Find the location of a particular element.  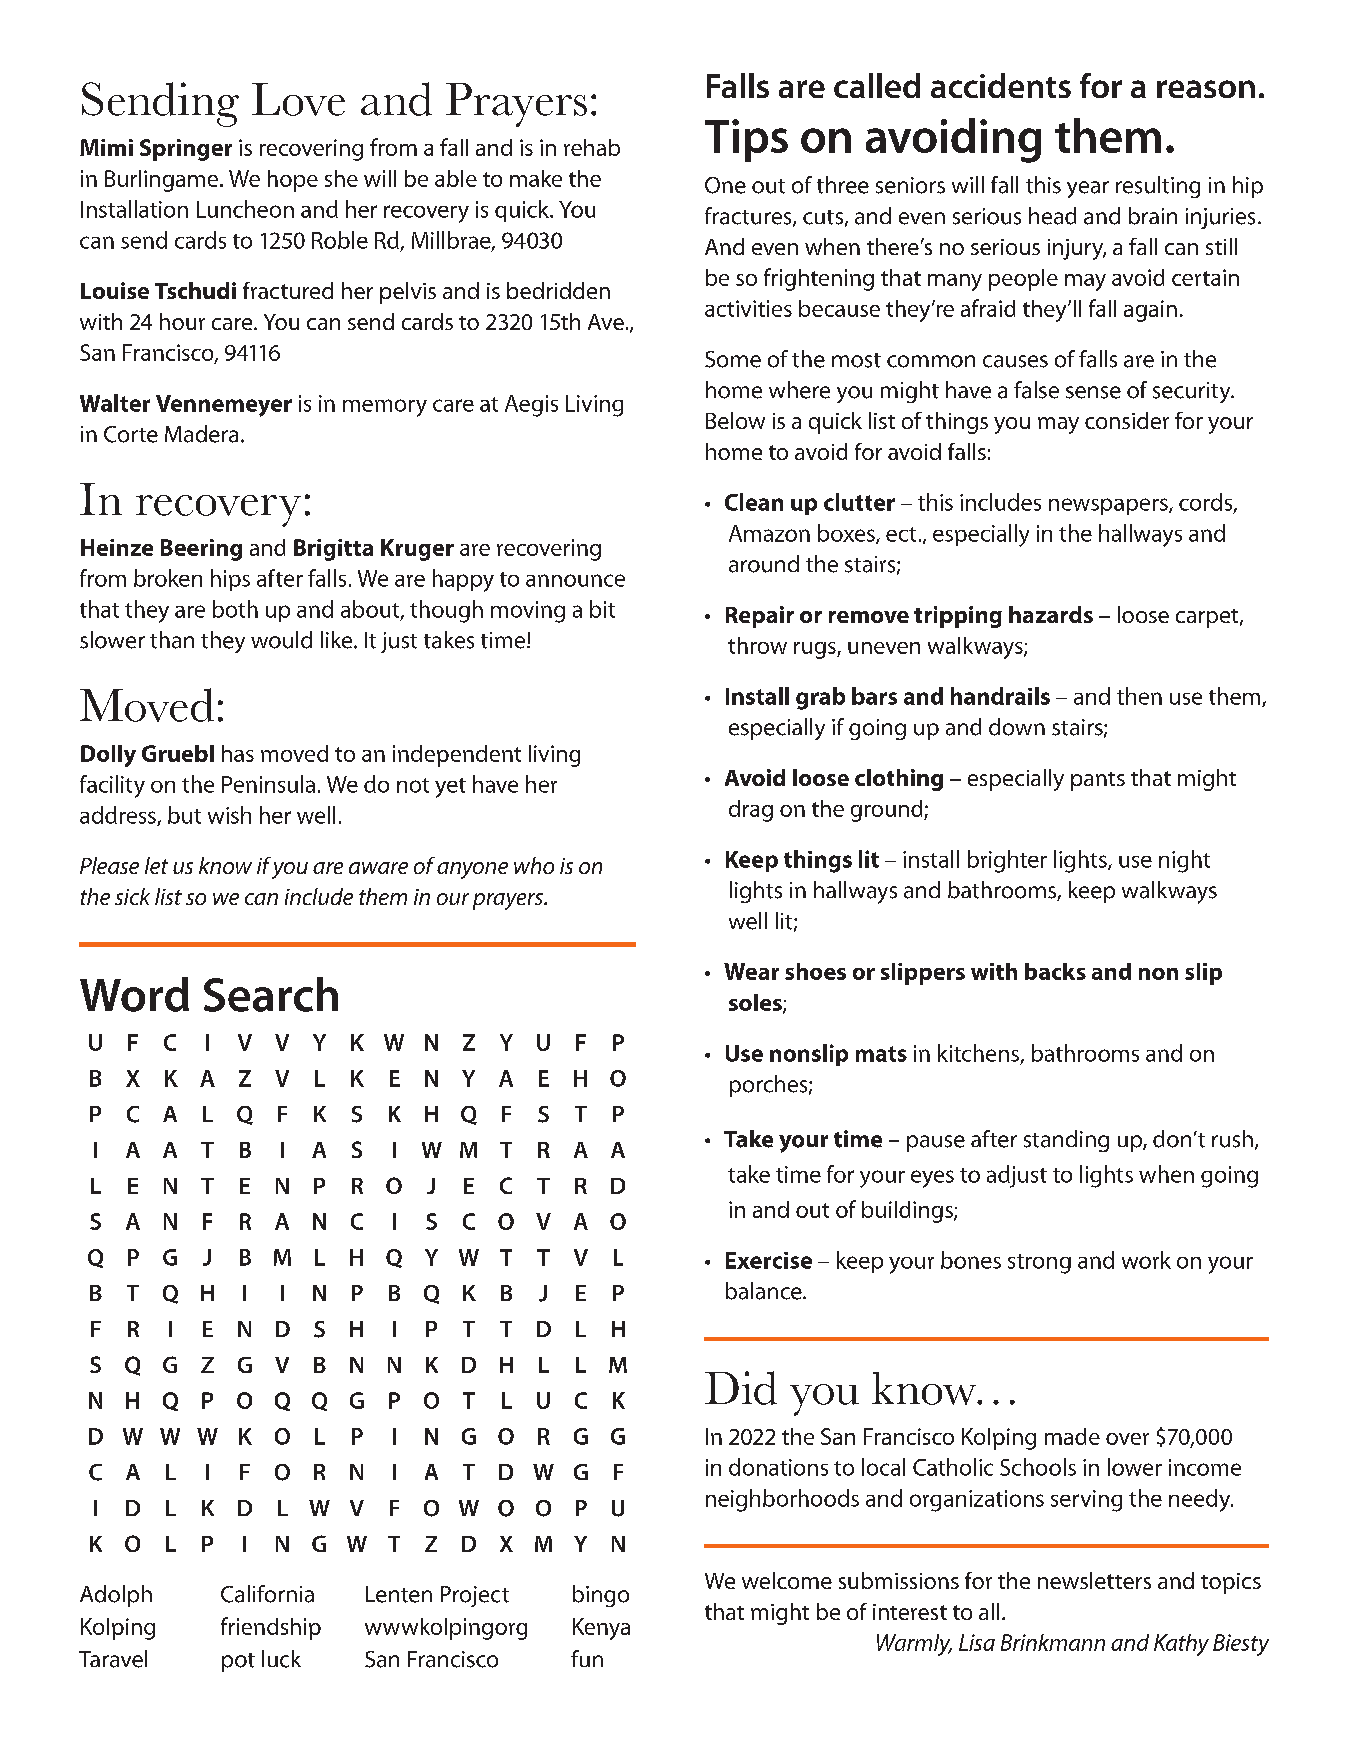

Tips is located at coordinates (746, 140).
